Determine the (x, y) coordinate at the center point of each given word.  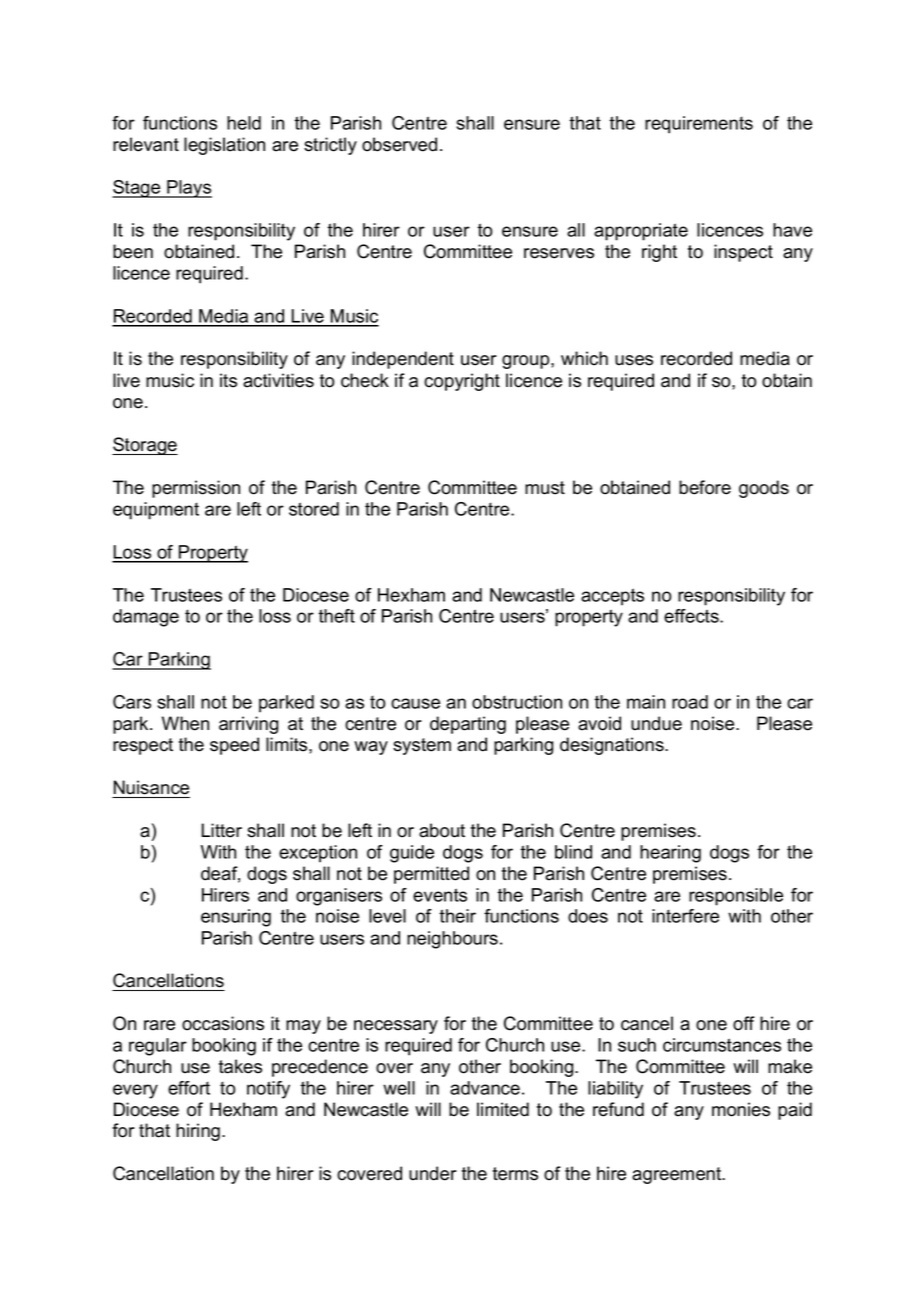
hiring (198, 1132)
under (433, 1173)
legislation (224, 146)
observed (399, 144)
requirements (699, 125)
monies (741, 1109)
